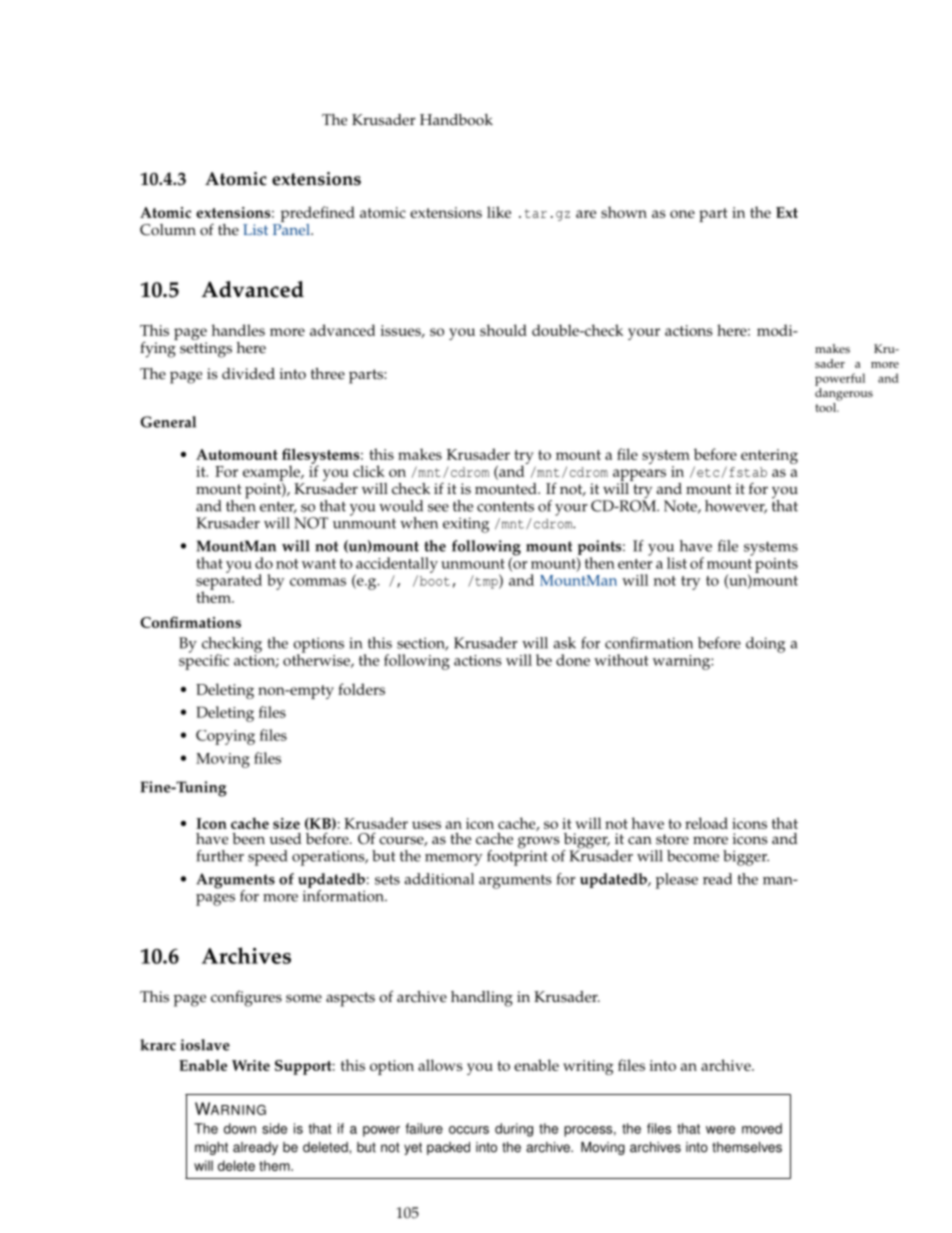  I want to click on become, so click(693, 856).
